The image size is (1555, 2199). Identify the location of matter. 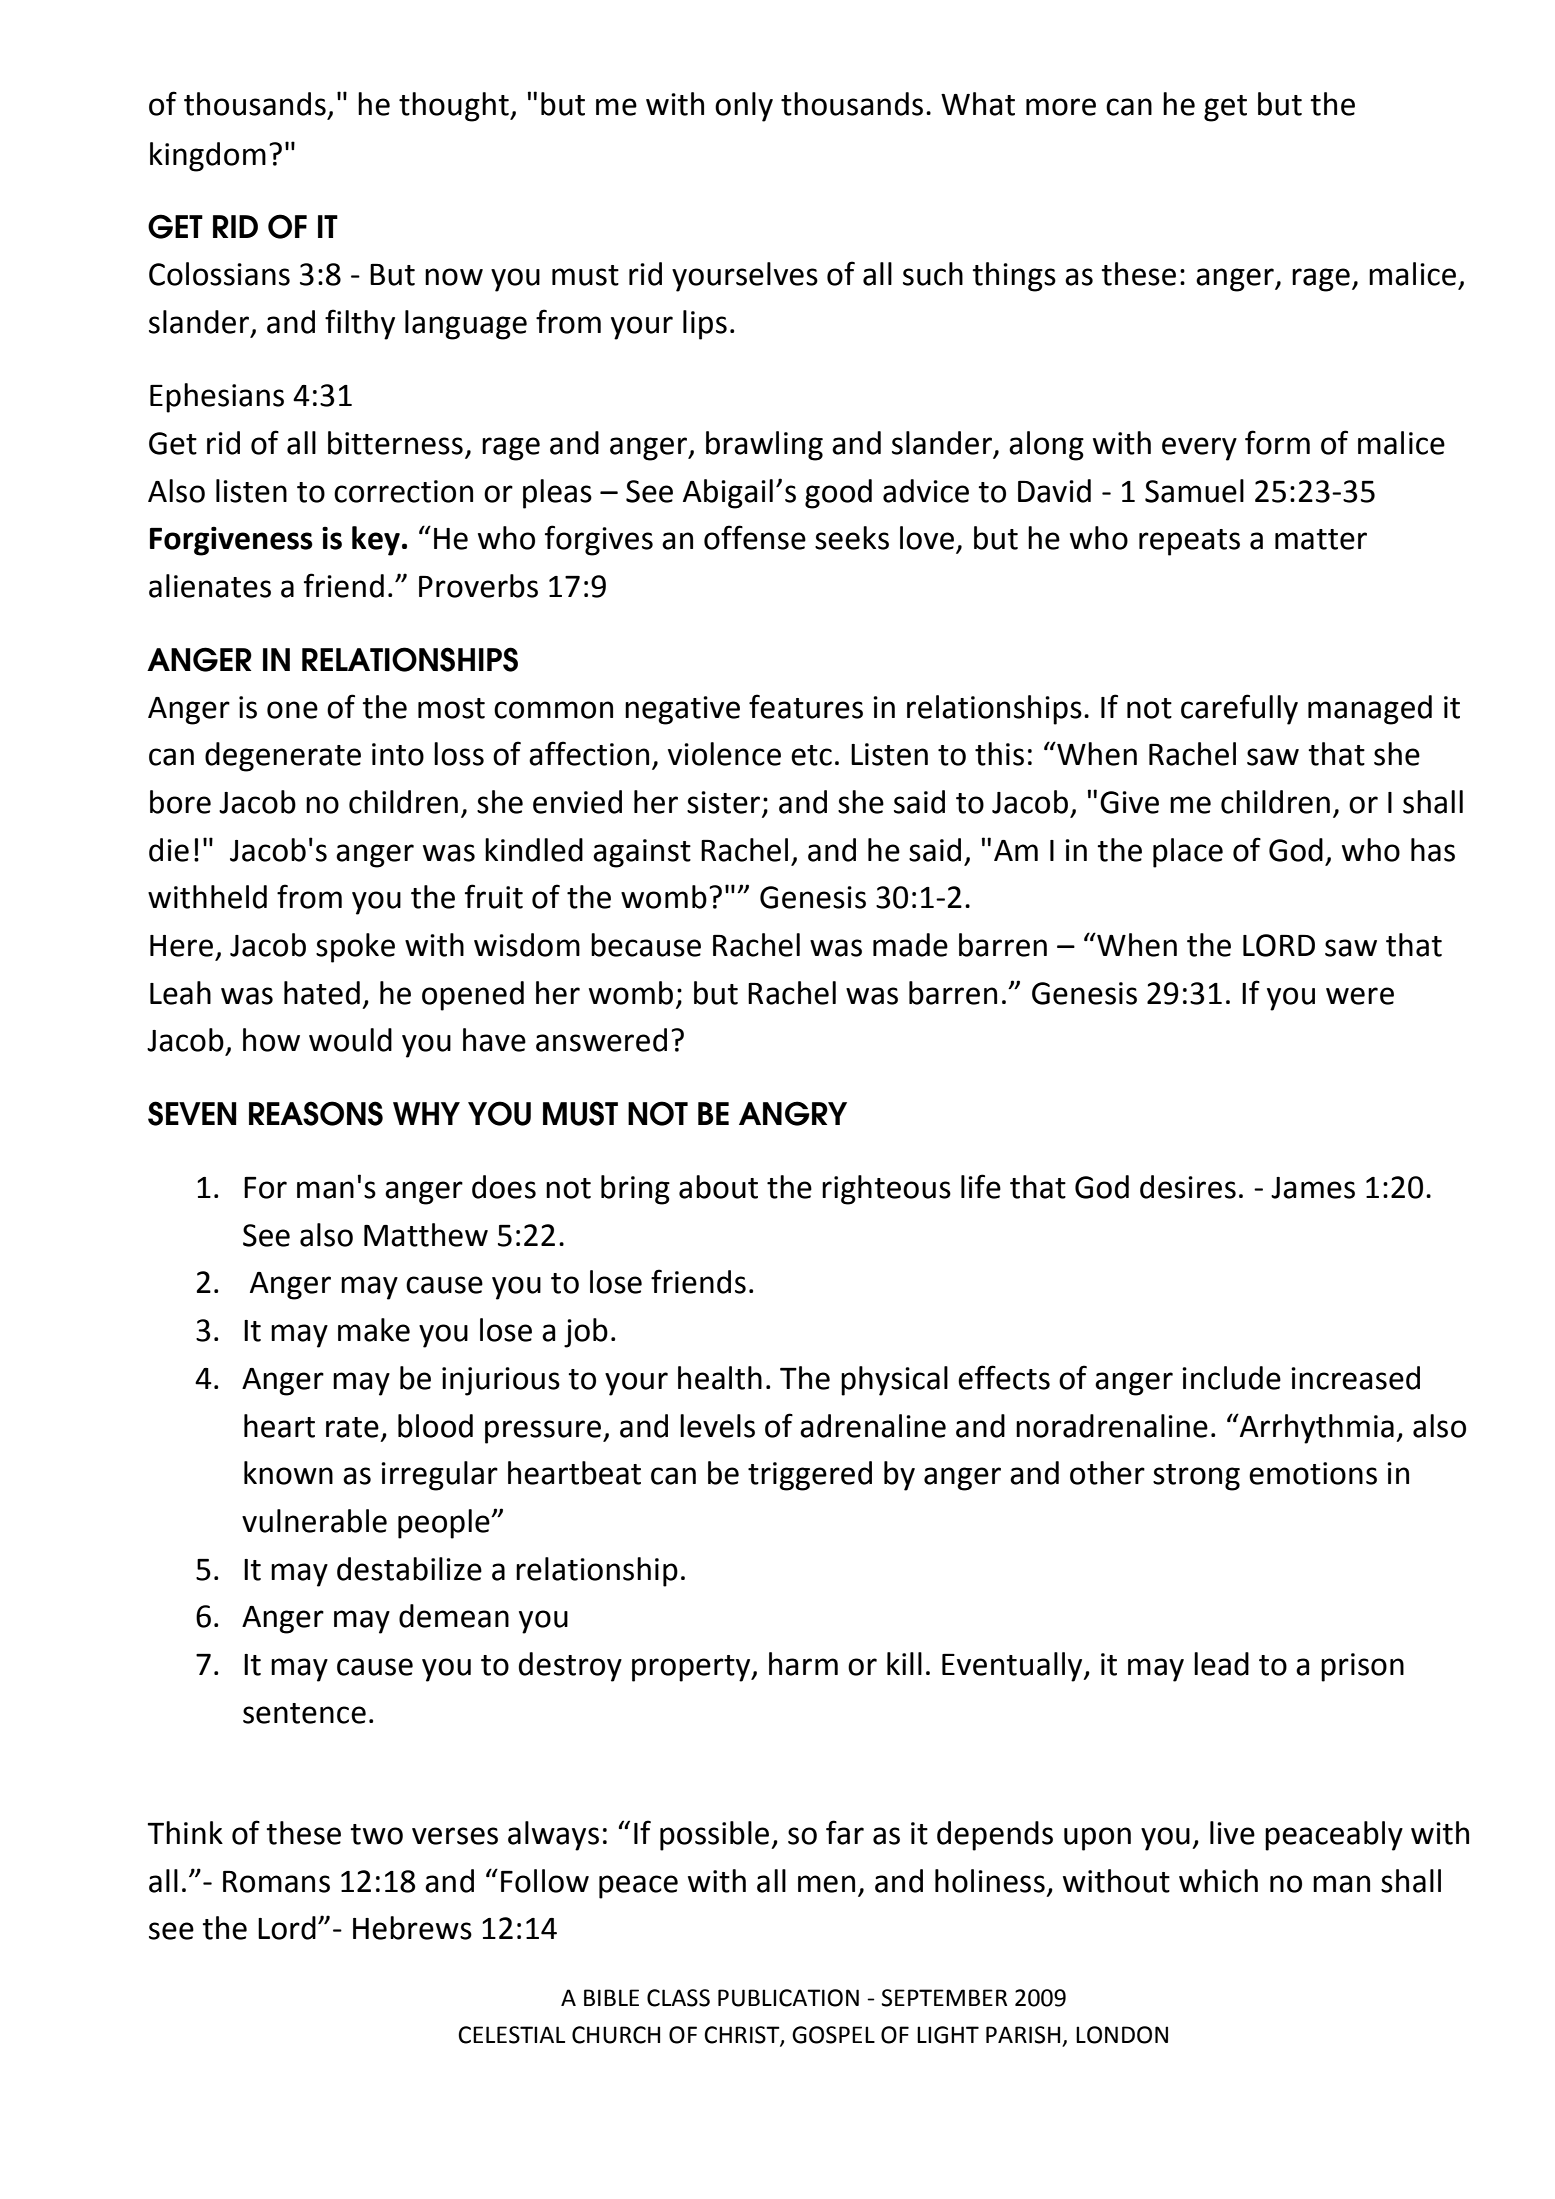
(1321, 539).
